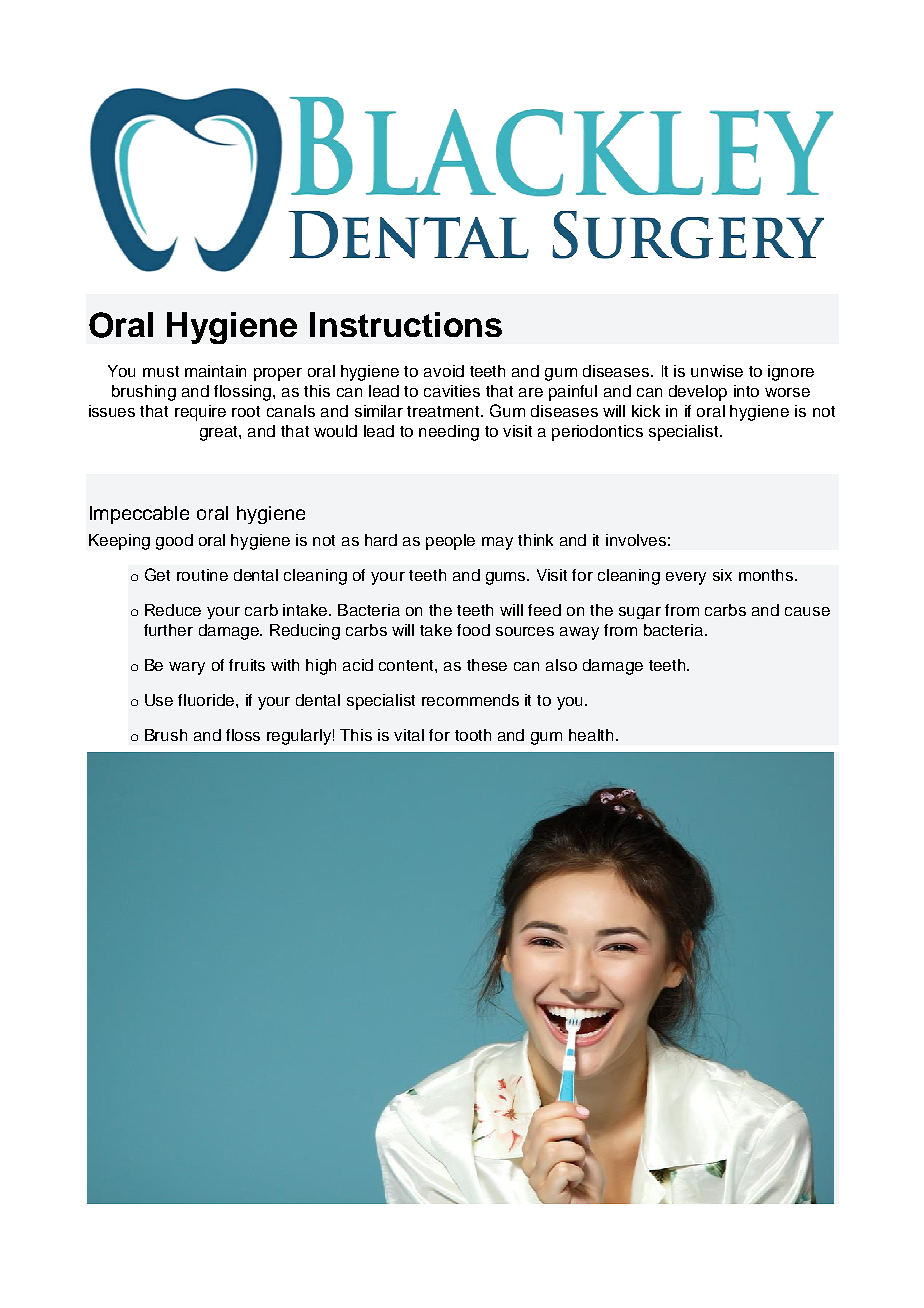 The image size is (924, 1308). Describe the element at coordinates (207, 700) in the image. I see `fluoride` at that location.
